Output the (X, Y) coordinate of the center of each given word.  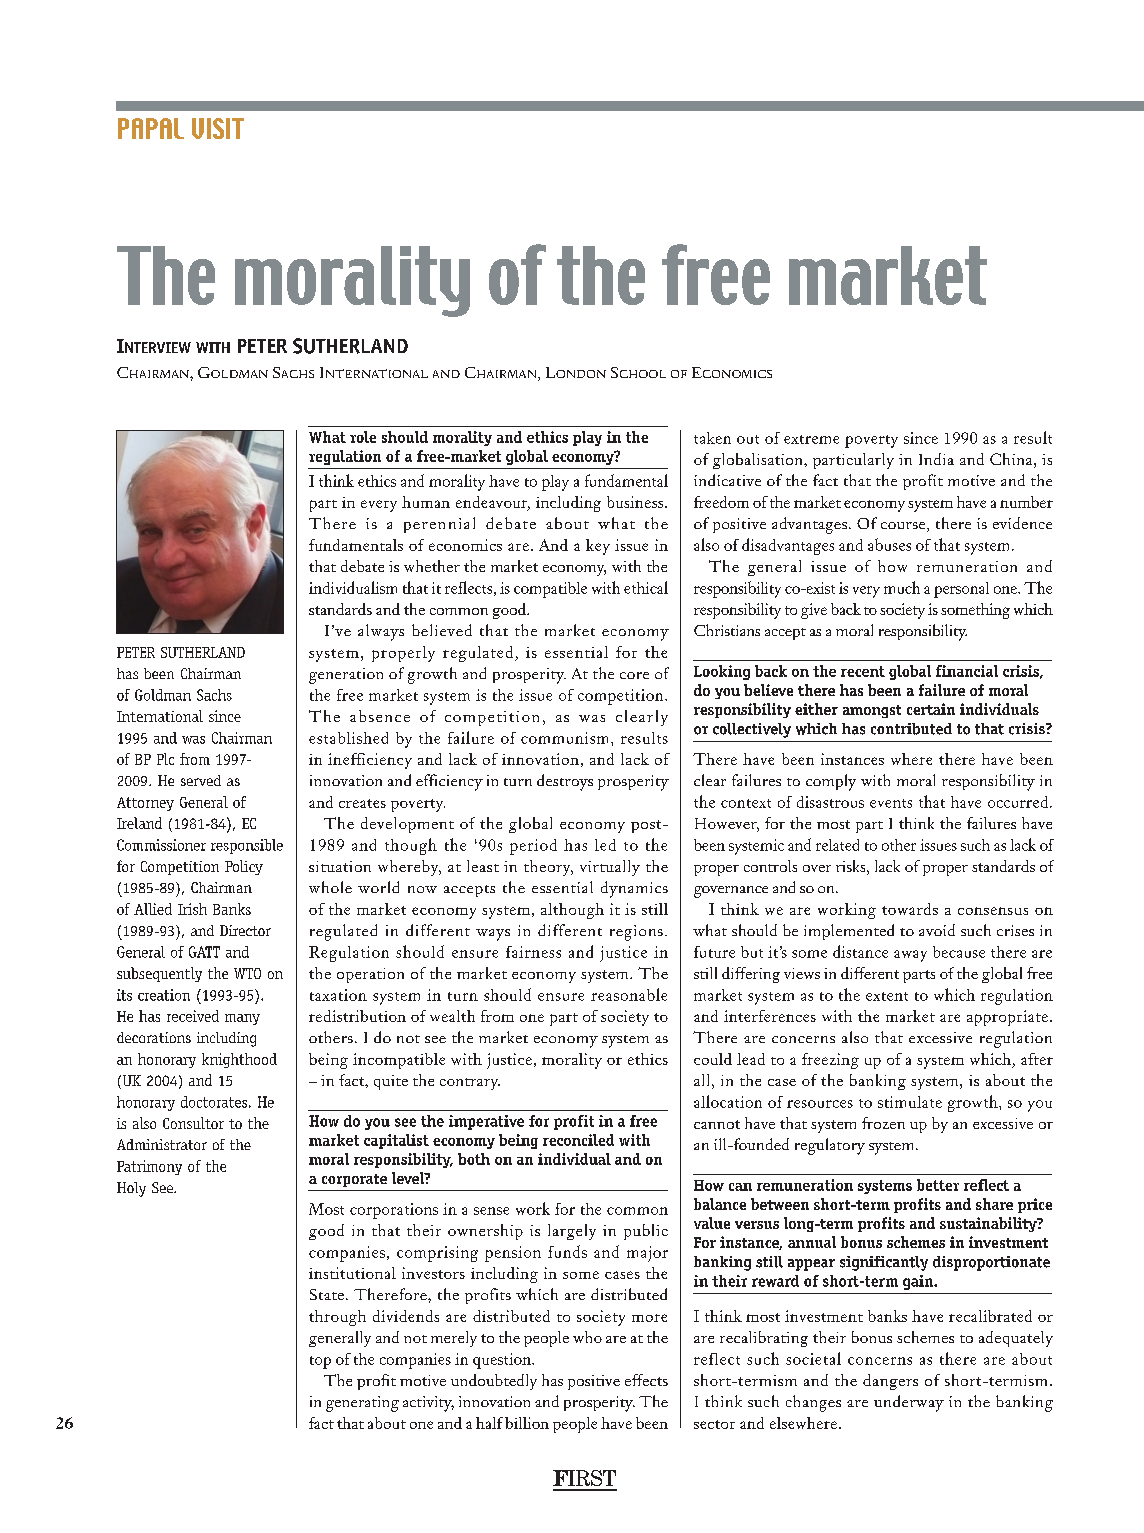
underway (909, 1403)
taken (712, 438)
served (201, 780)
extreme (811, 439)
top (320, 1362)
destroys (565, 782)
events (891, 803)
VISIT (218, 128)
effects (646, 1380)
